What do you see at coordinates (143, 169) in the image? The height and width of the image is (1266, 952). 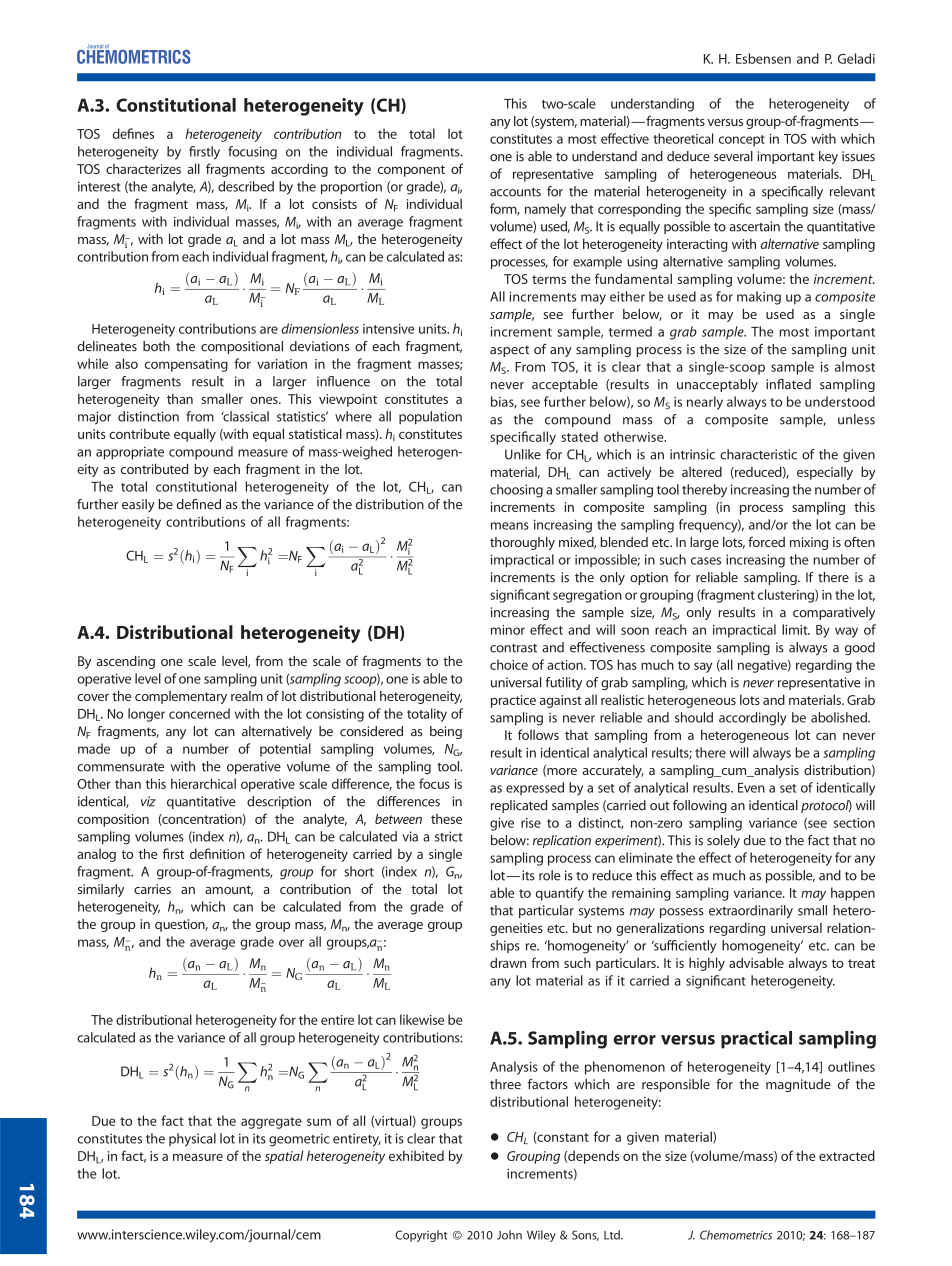 I see `characterizes` at bounding box center [143, 169].
